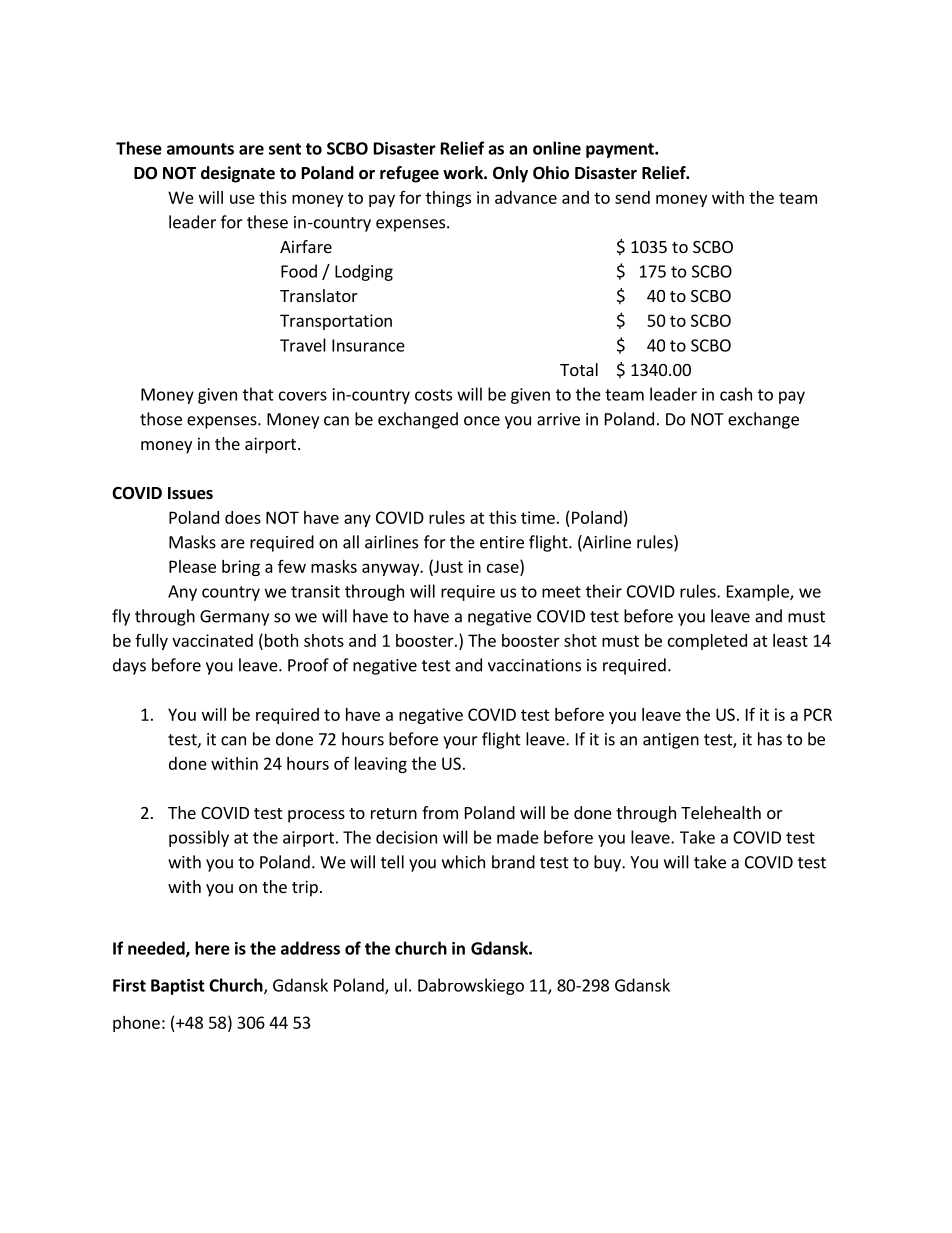 This screenshot has width=952, height=1233. I want to click on Please, so click(192, 566).
